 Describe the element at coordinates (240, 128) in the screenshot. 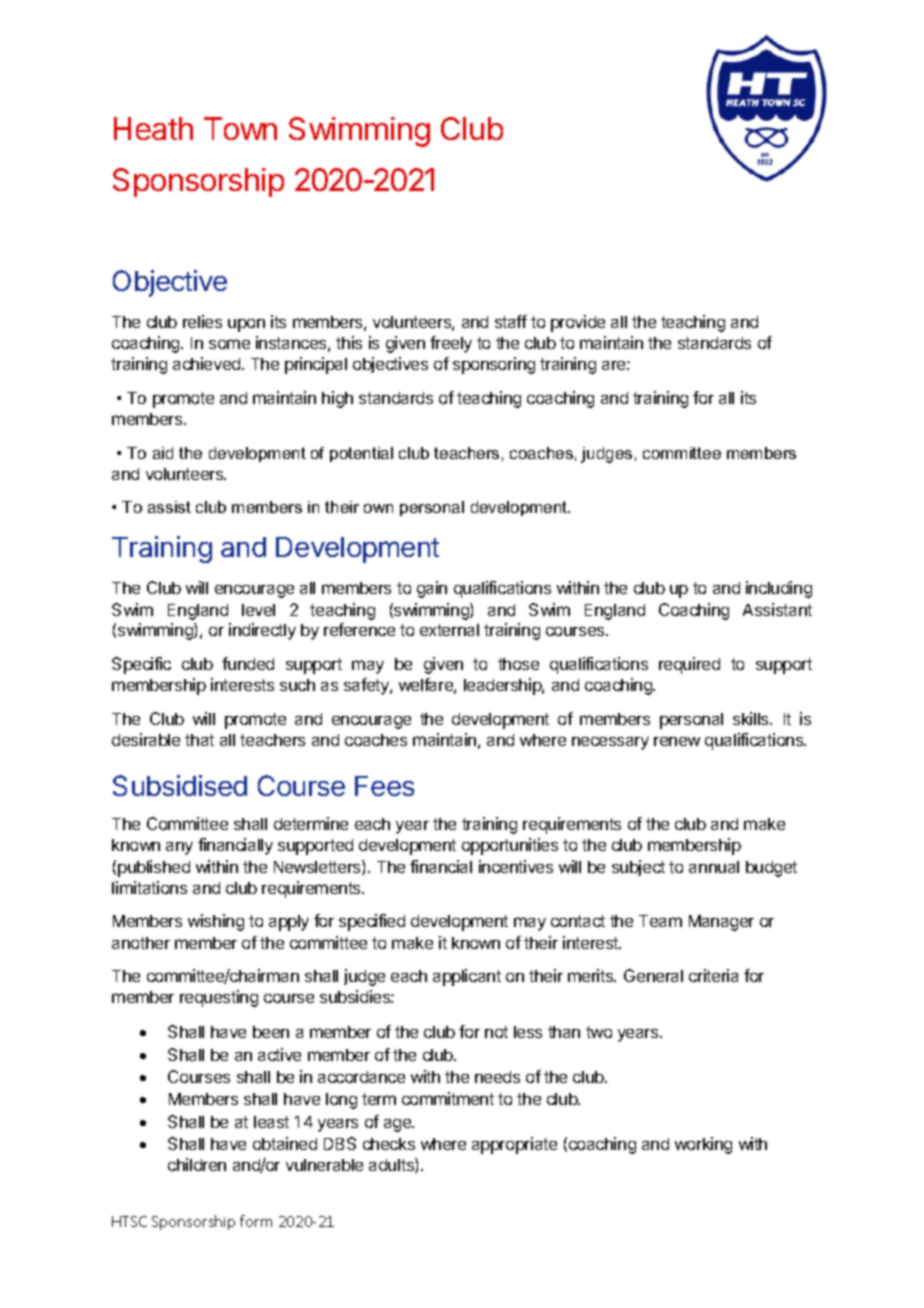

I see `Town` at that location.
